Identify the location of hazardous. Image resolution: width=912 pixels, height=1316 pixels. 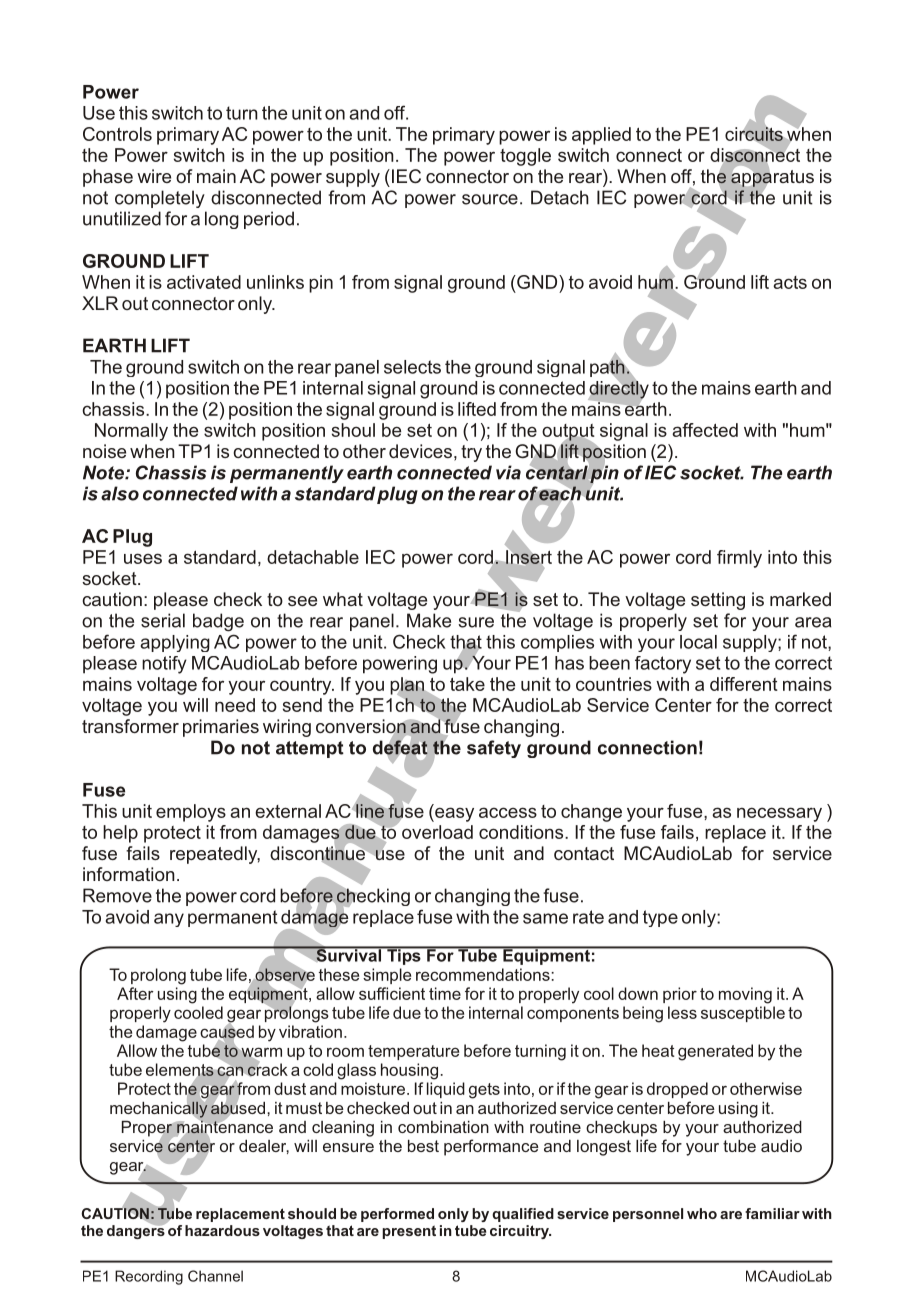
(222, 1230).
